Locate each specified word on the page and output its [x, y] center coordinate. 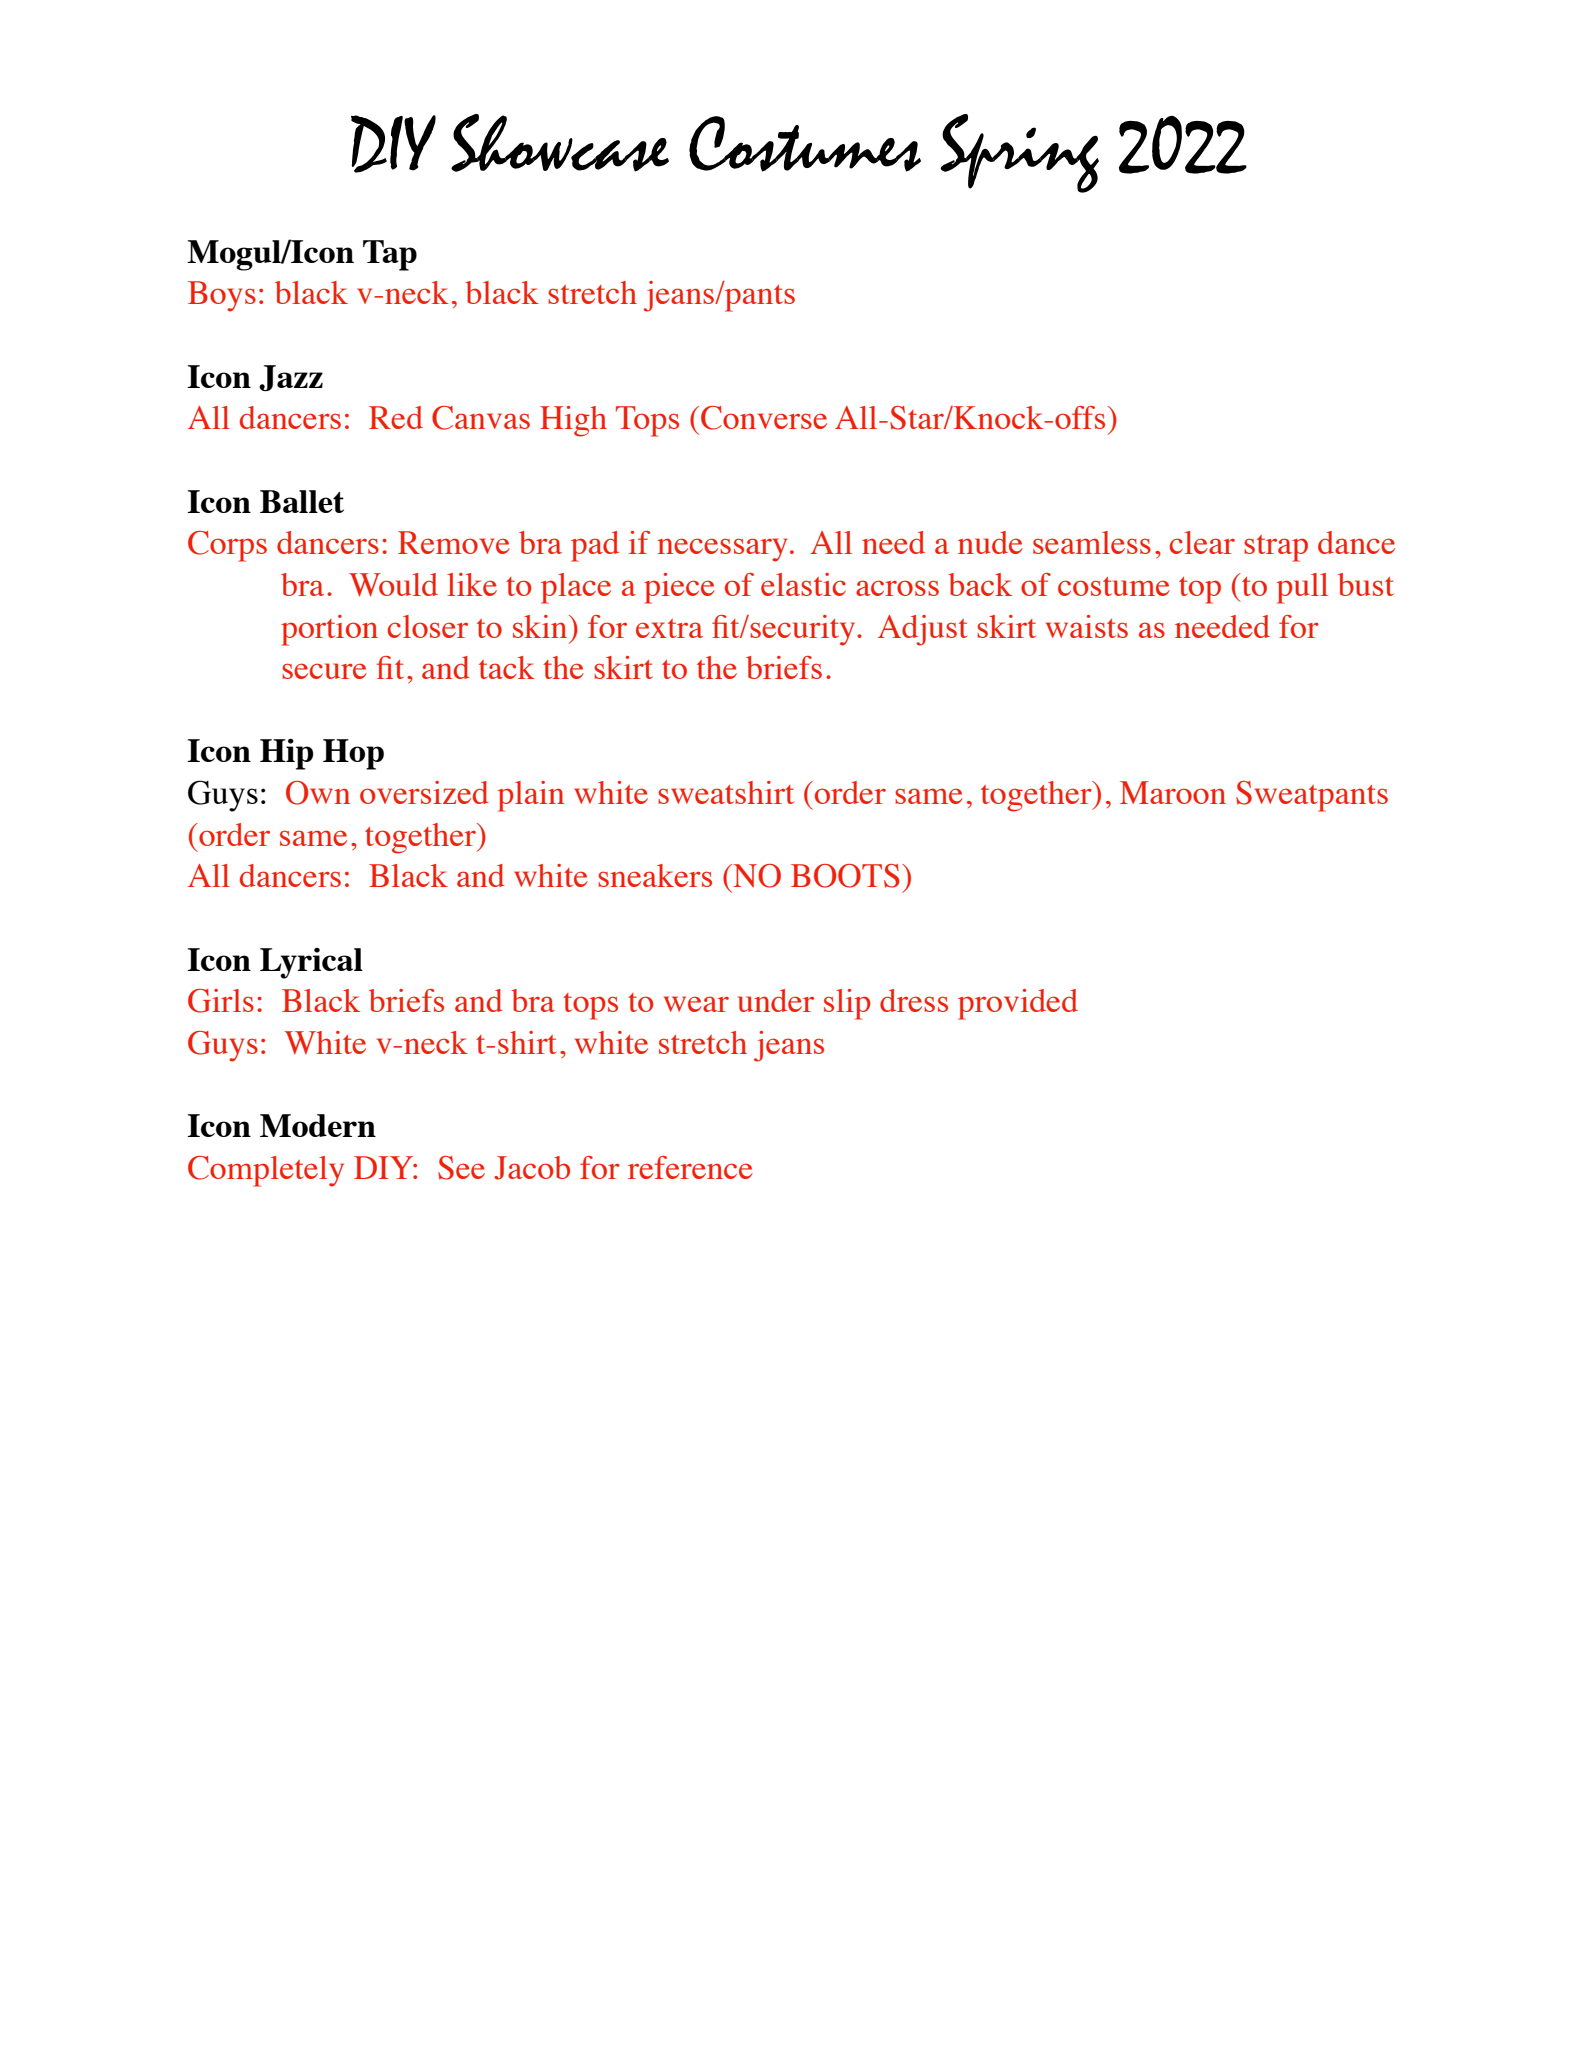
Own [318, 793]
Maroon [1173, 792]
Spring [1019, 153]
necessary [722, 550]
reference [690, 1167]
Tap [390, 255]
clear [1202, 542]
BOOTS [845, 876]
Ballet [302, 501]
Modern [318, 1125]
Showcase [560, 143]
